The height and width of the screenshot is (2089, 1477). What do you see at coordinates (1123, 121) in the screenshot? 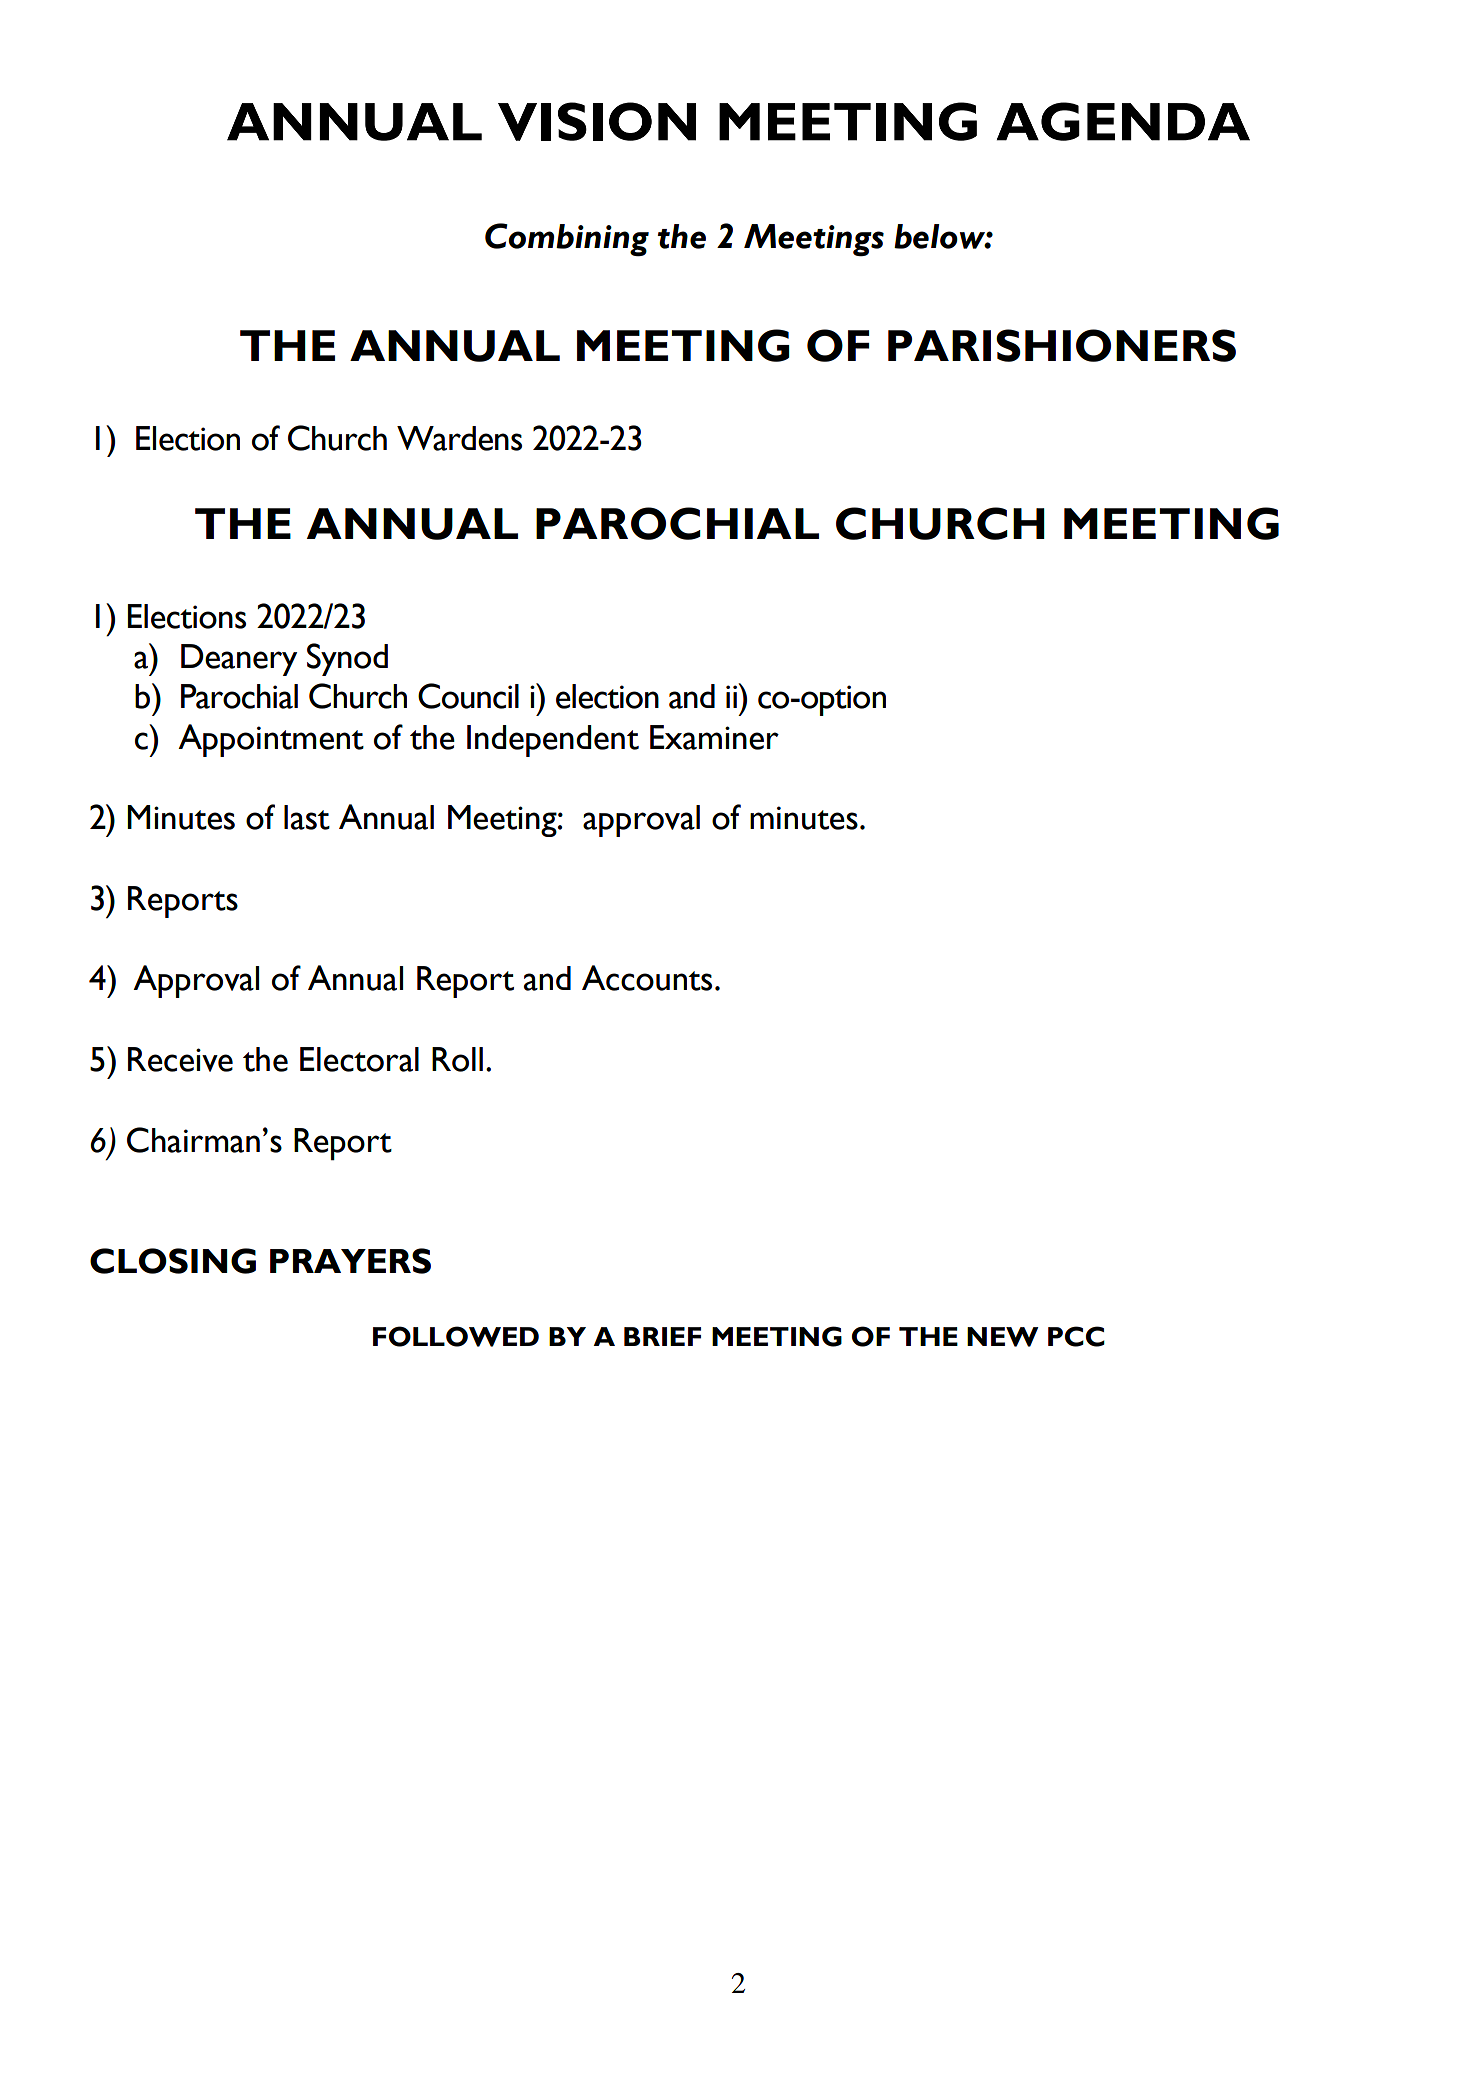
I see `AGENDA` at bounding box center [1123, 121].
